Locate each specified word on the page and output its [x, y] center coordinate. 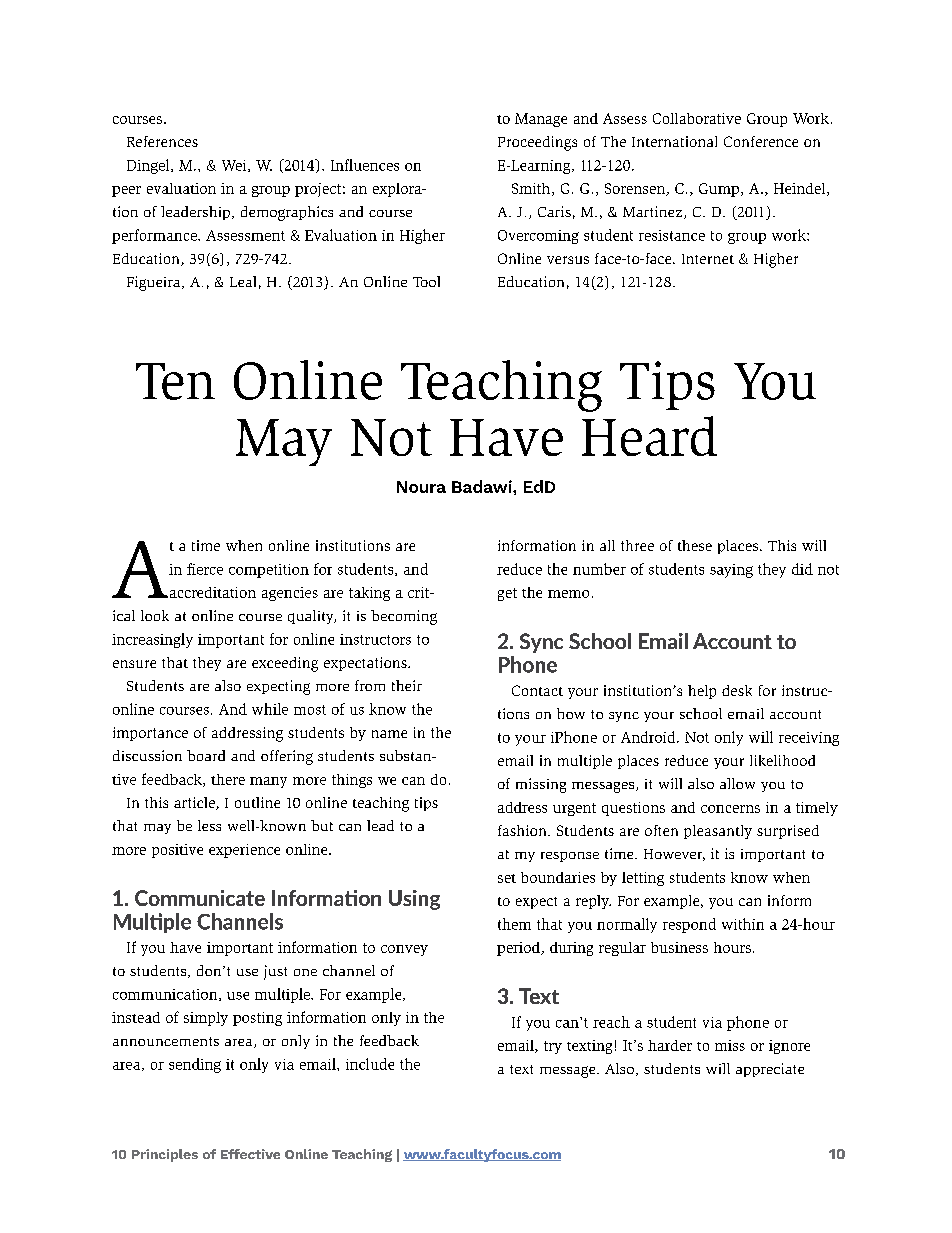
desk [737, 690]
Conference [761, 141]
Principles [165, 1155]
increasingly [152, 640]
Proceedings [537, 143]
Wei [235, 166]
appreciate [770, 1070]
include [370, 1064]
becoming [404, 617]
